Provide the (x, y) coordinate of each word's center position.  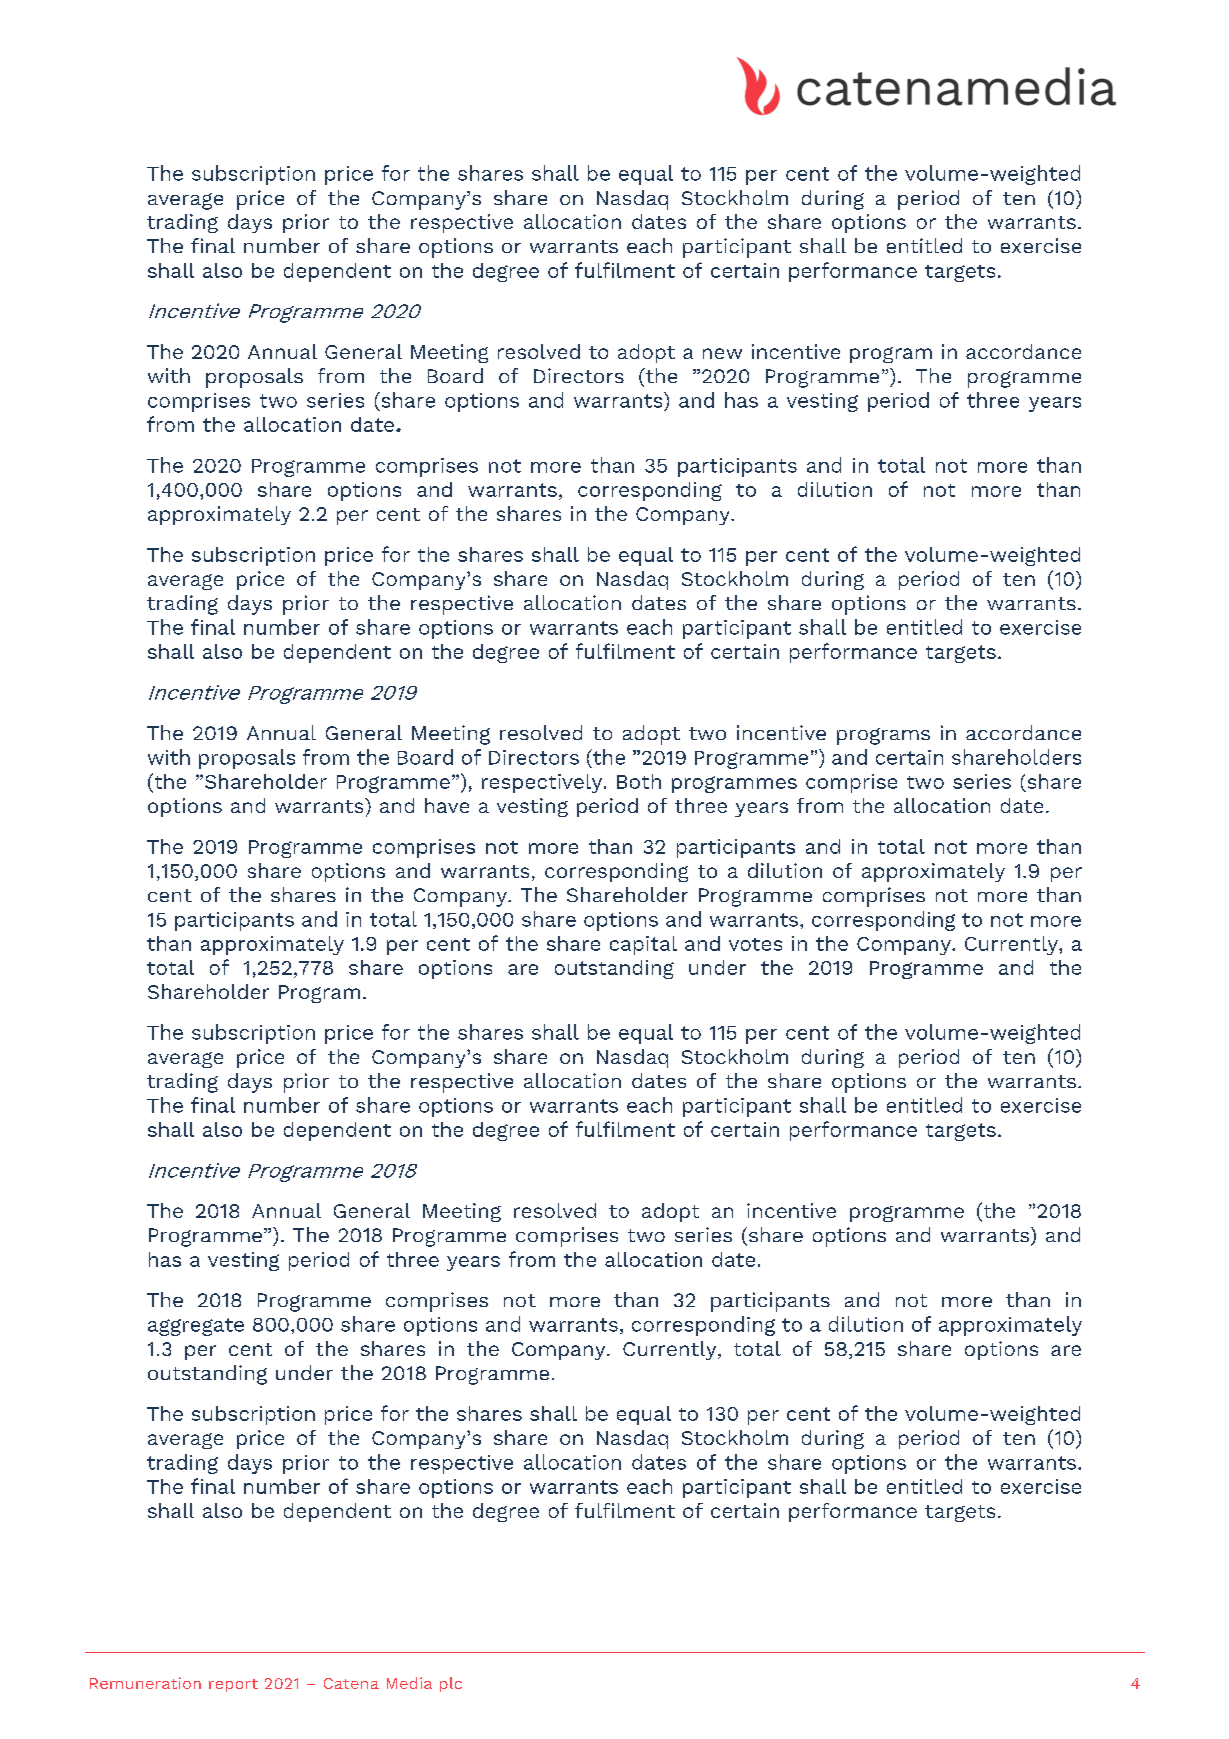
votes (755, 944)
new (722, 353)
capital (643, 945)
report (233, 1685)
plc (451, 1684)
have (447, 805)
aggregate (196, 1327)
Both (639, 781)
